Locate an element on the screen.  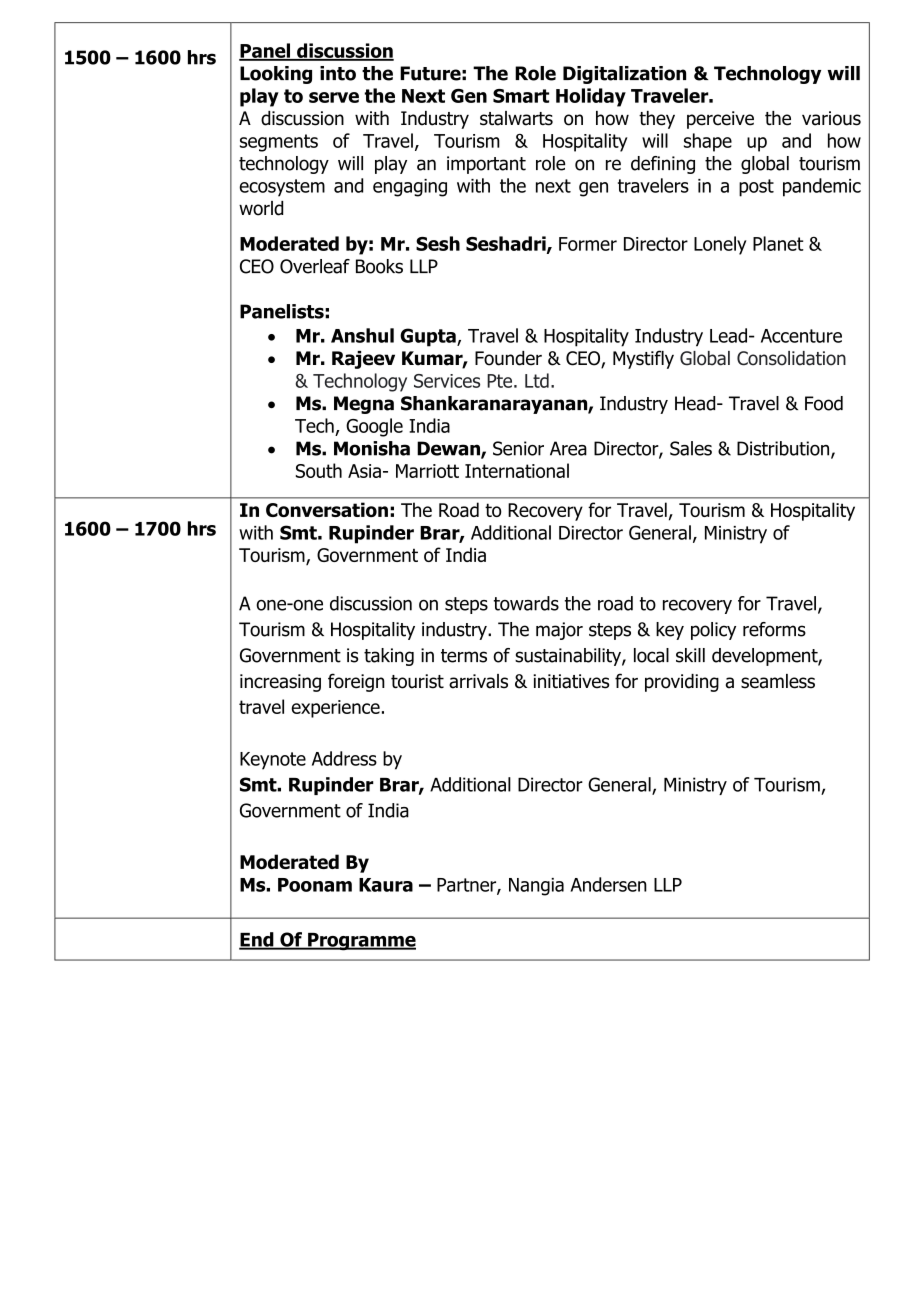
reforms is located at coordinates (774, 629).
